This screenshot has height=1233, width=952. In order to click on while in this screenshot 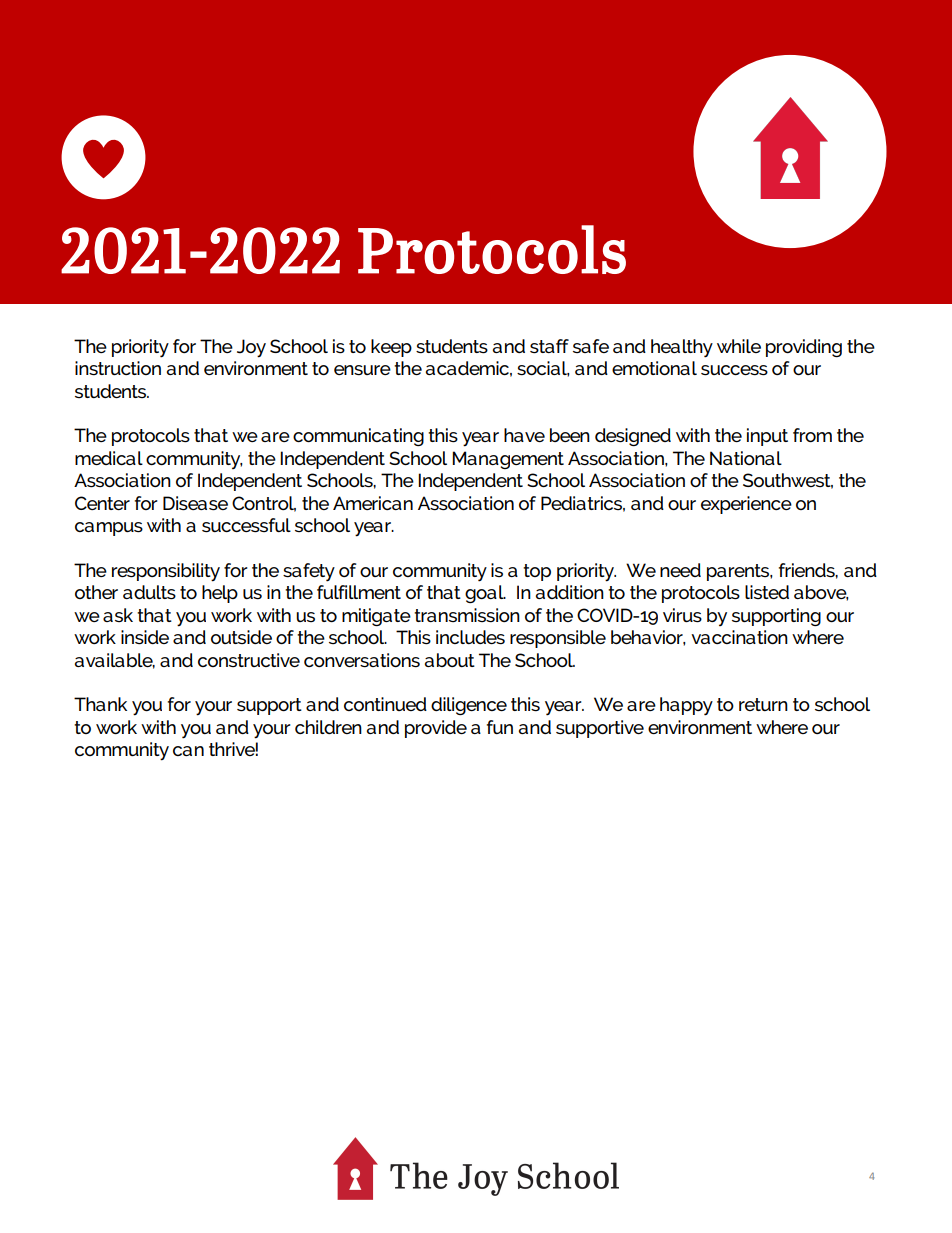, I will do `click(739, 346)`.
